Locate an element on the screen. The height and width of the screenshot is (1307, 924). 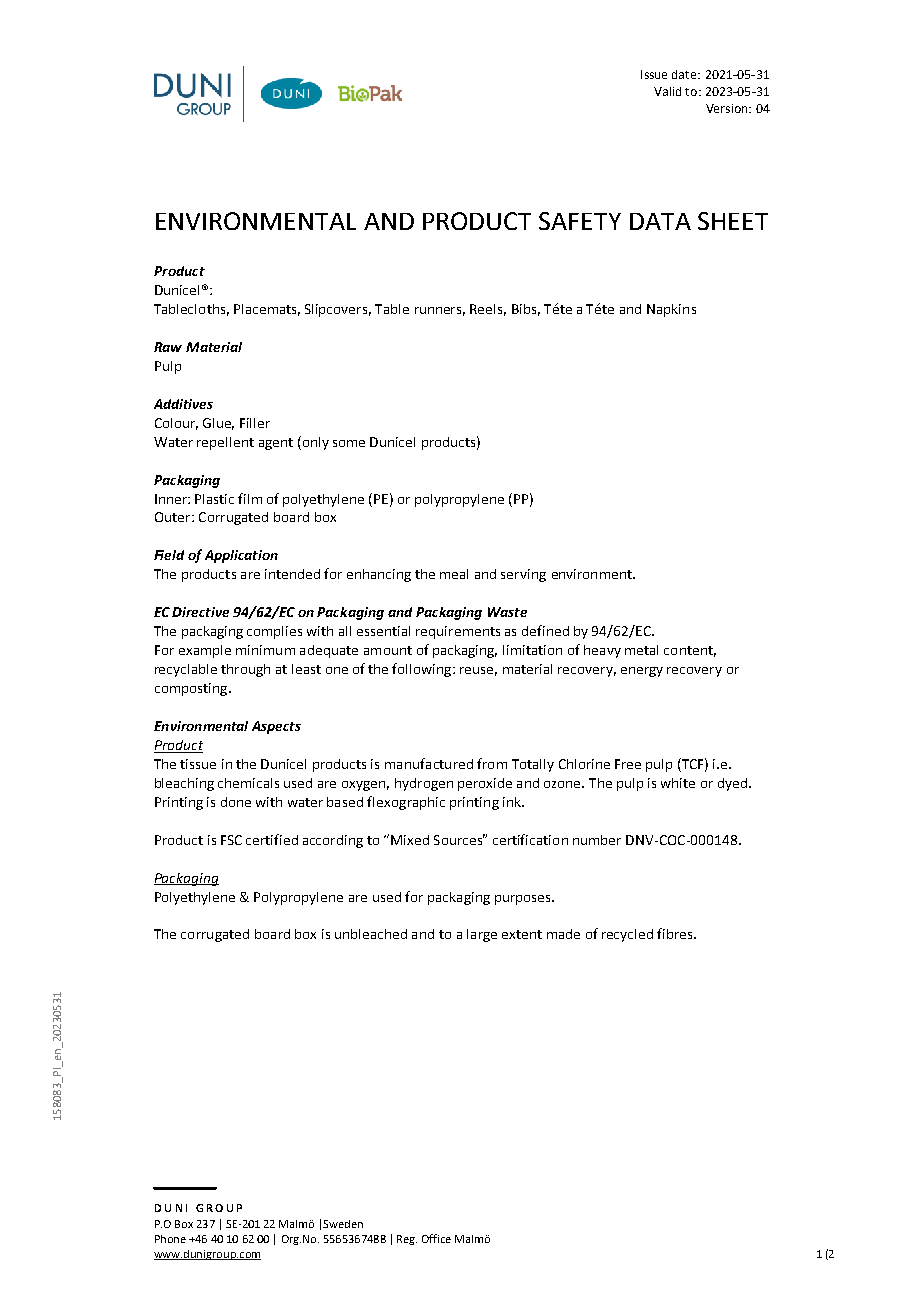
requirements is located at coordinates (458, 632).
